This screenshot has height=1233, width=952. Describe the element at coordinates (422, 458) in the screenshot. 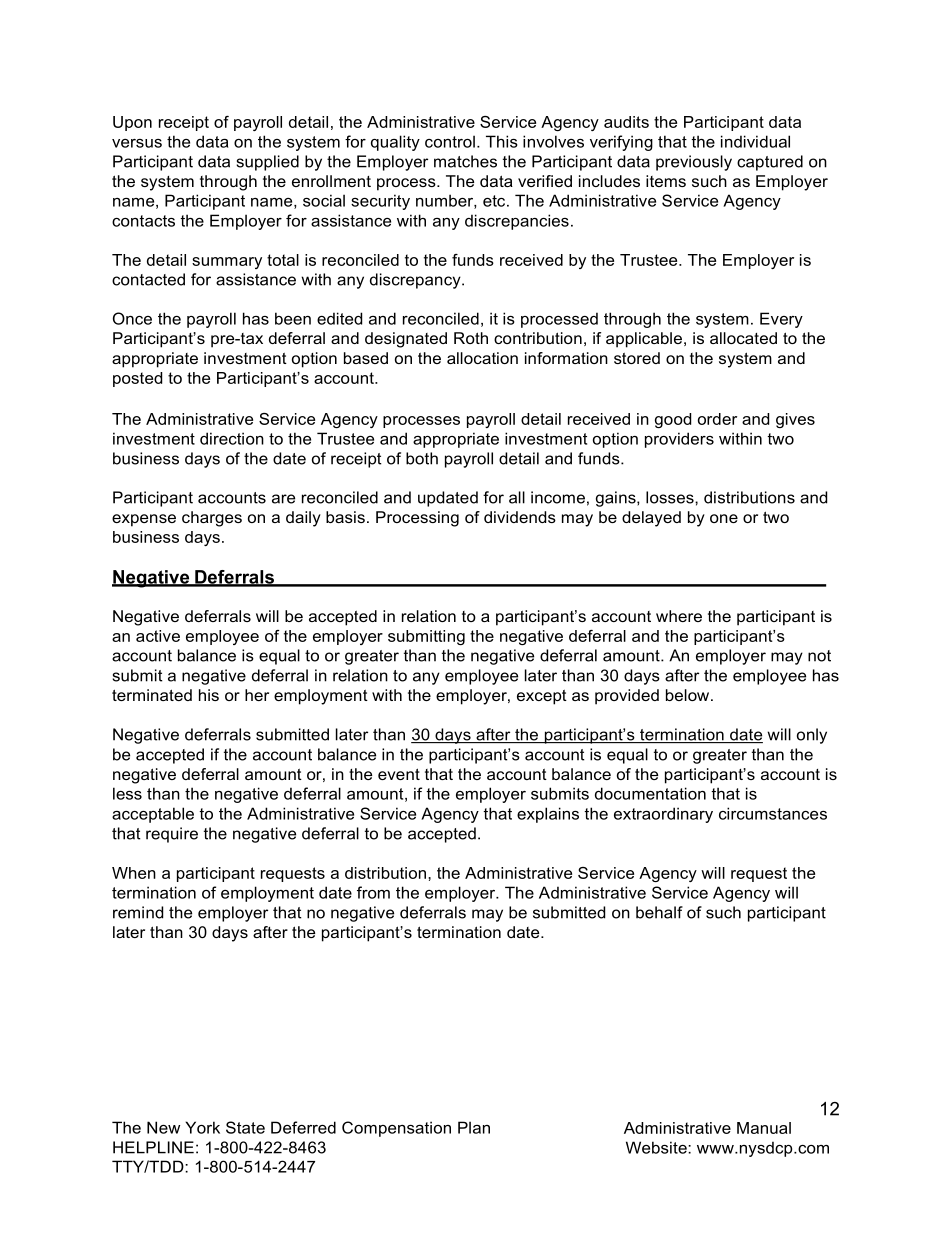

I see `both` at that location.
